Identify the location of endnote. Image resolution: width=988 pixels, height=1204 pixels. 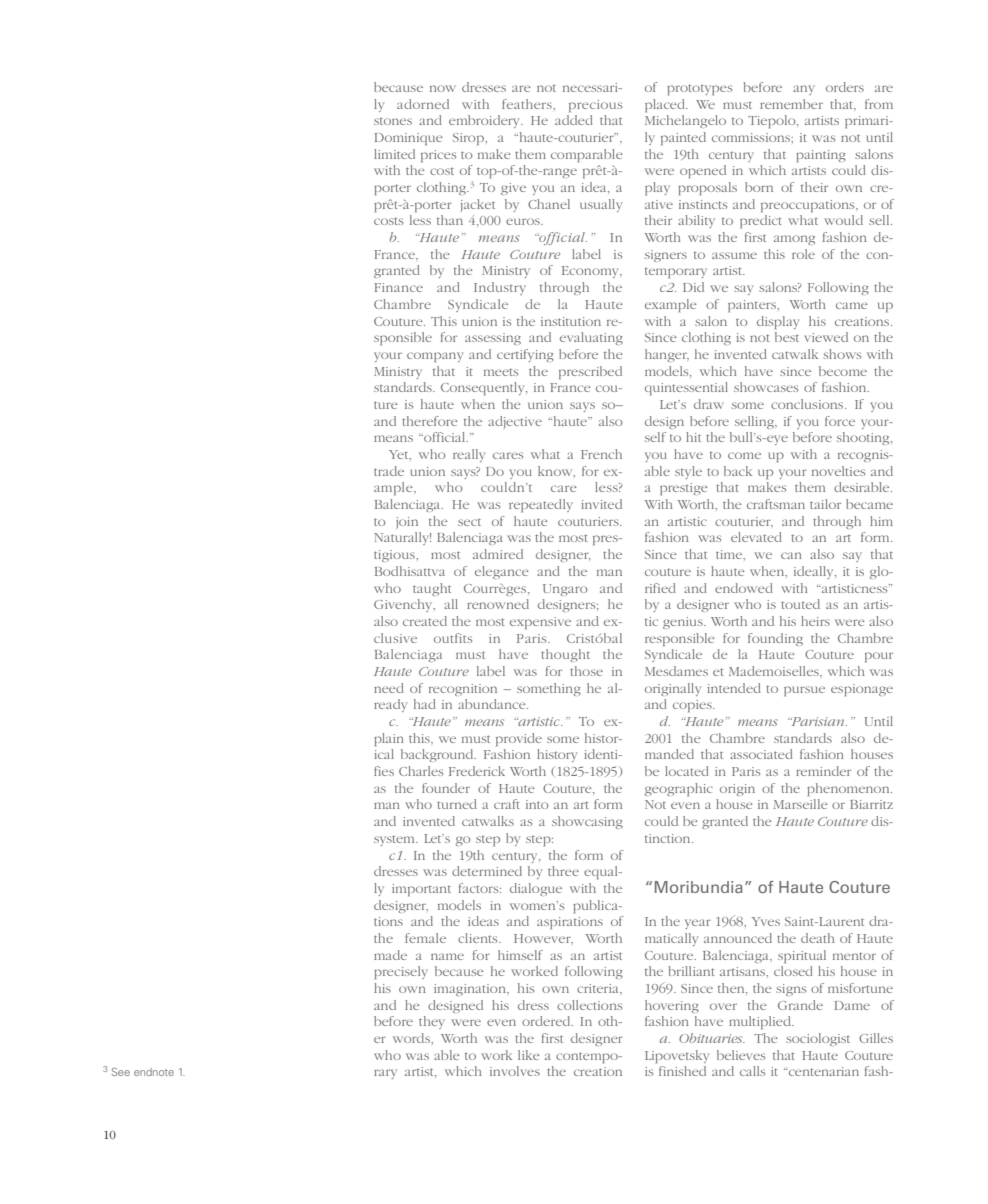
(154, 1072).
